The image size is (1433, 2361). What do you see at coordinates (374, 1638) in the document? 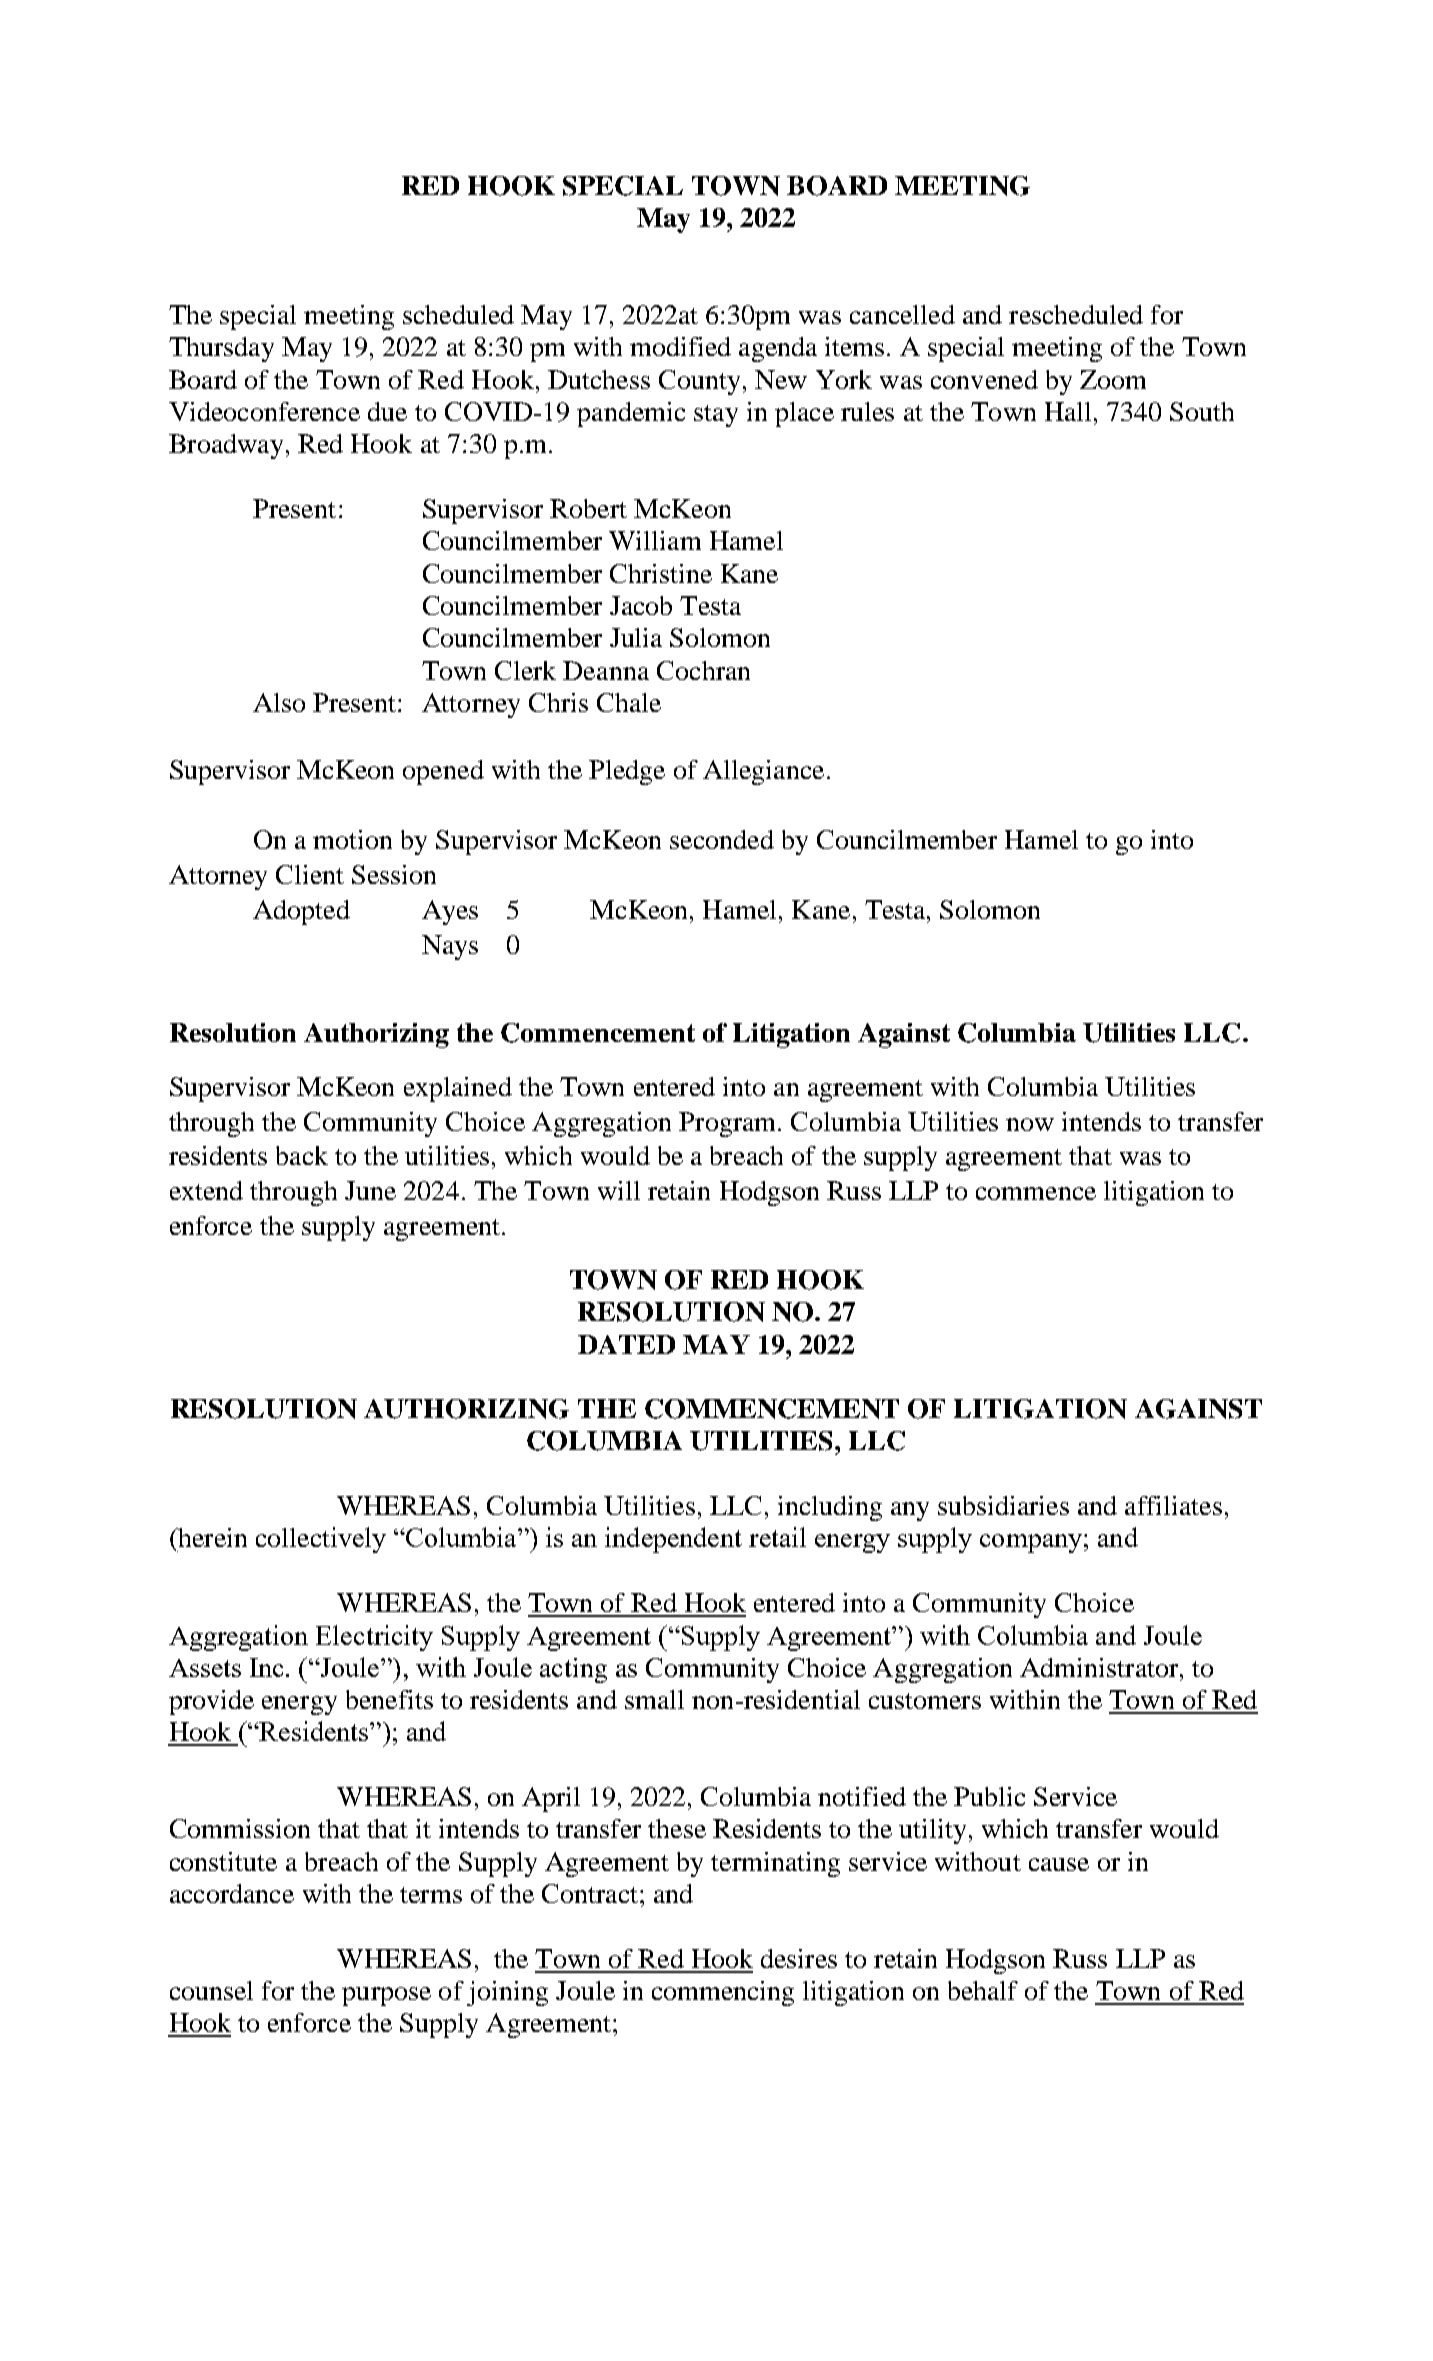
I see `Electricity` at bounding box center [374, 1638].
